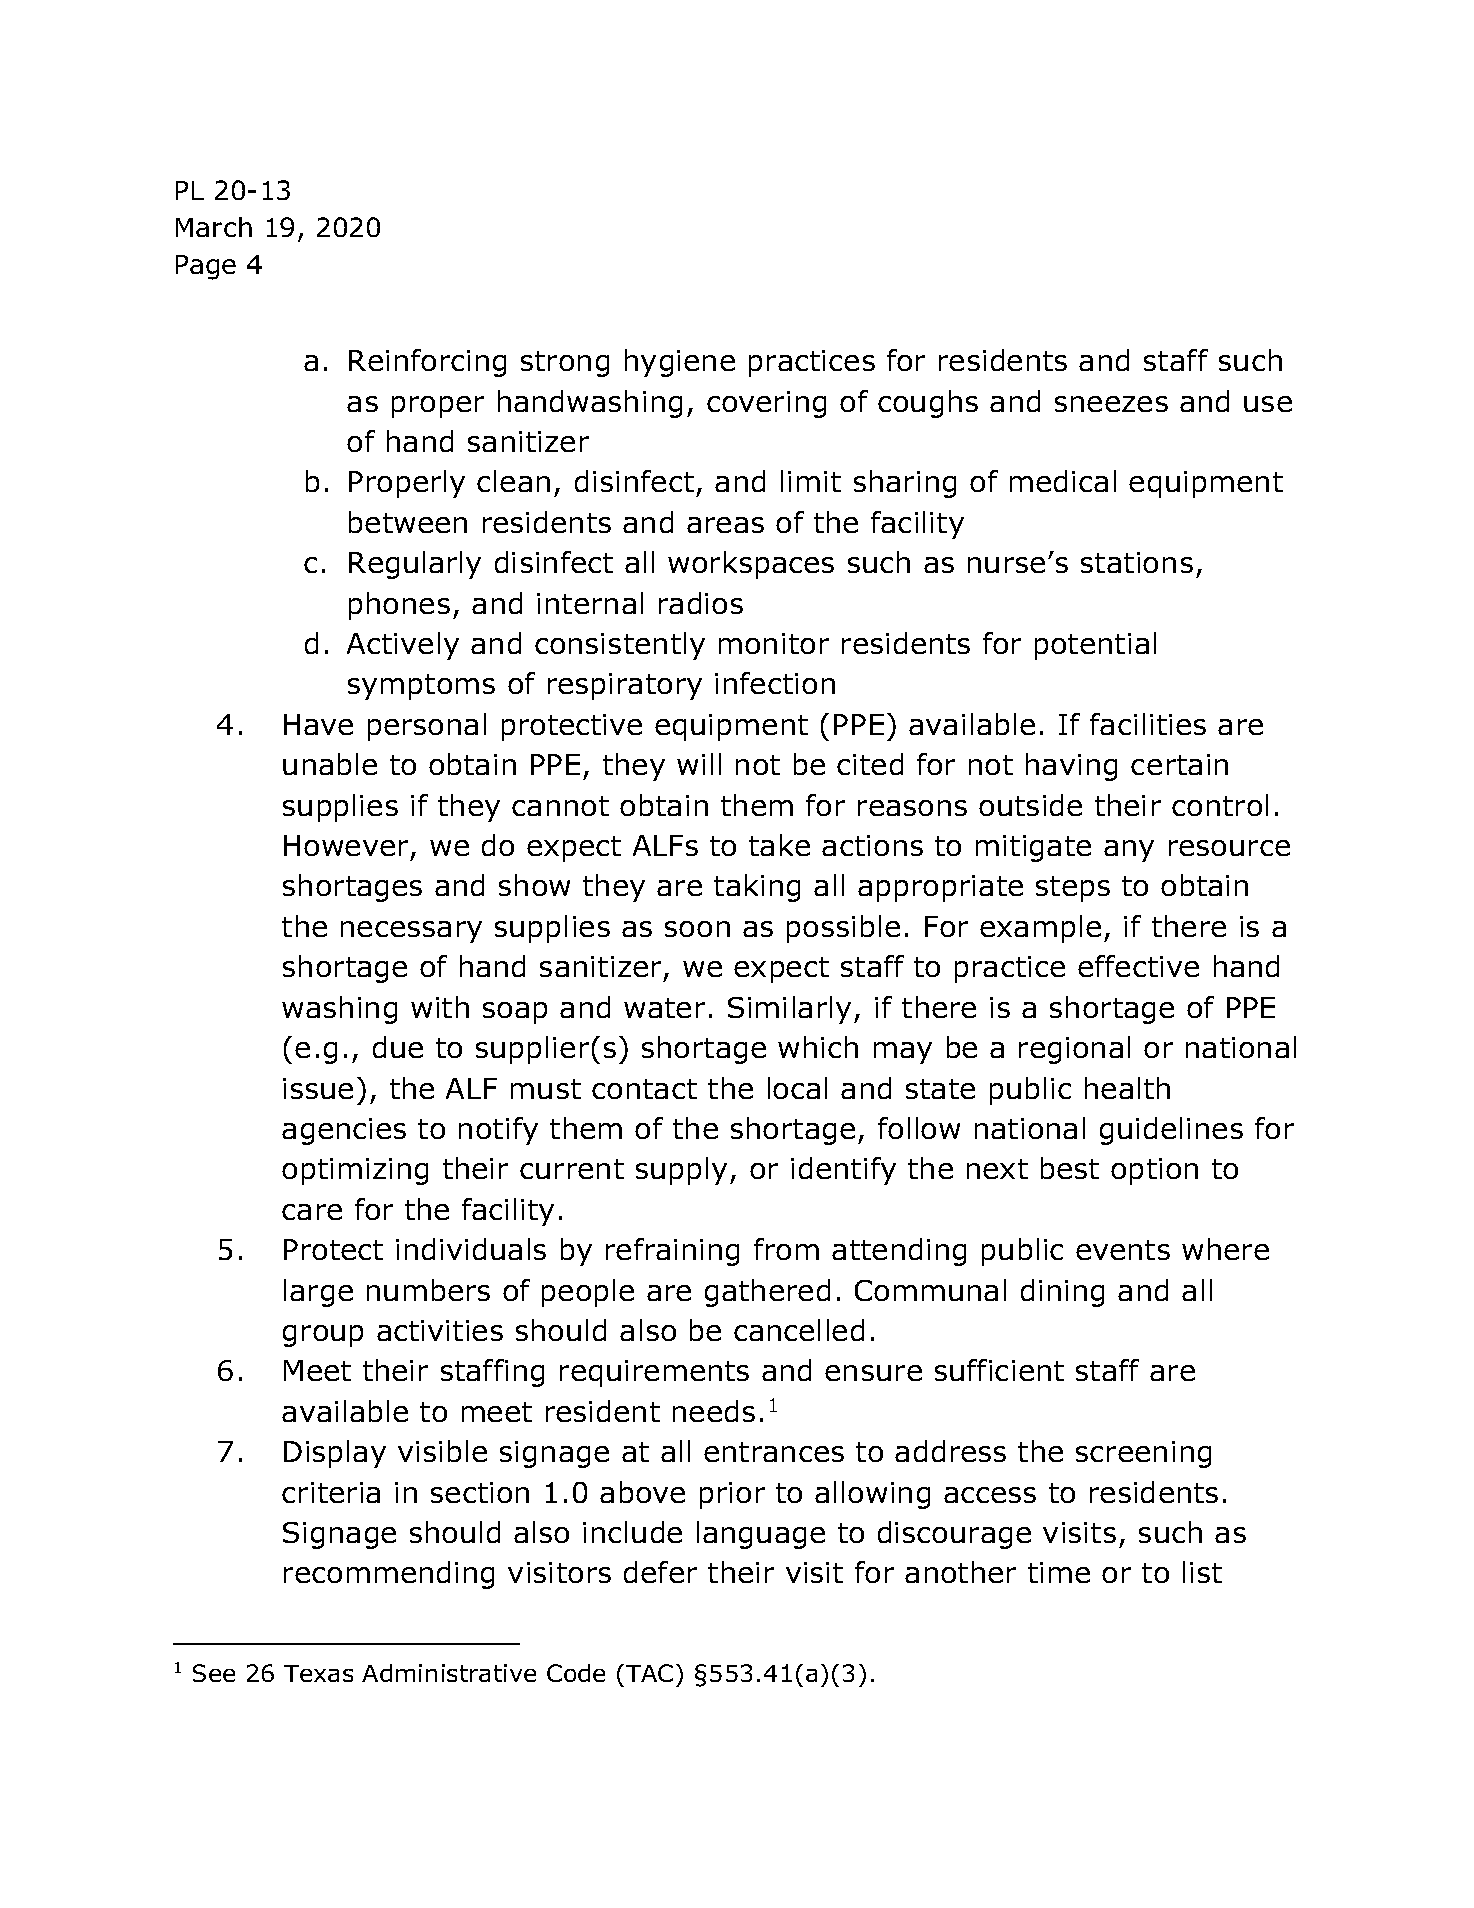 This screenshot has height=1908, width=1474. I want to click on radios, so click(701, 603).
